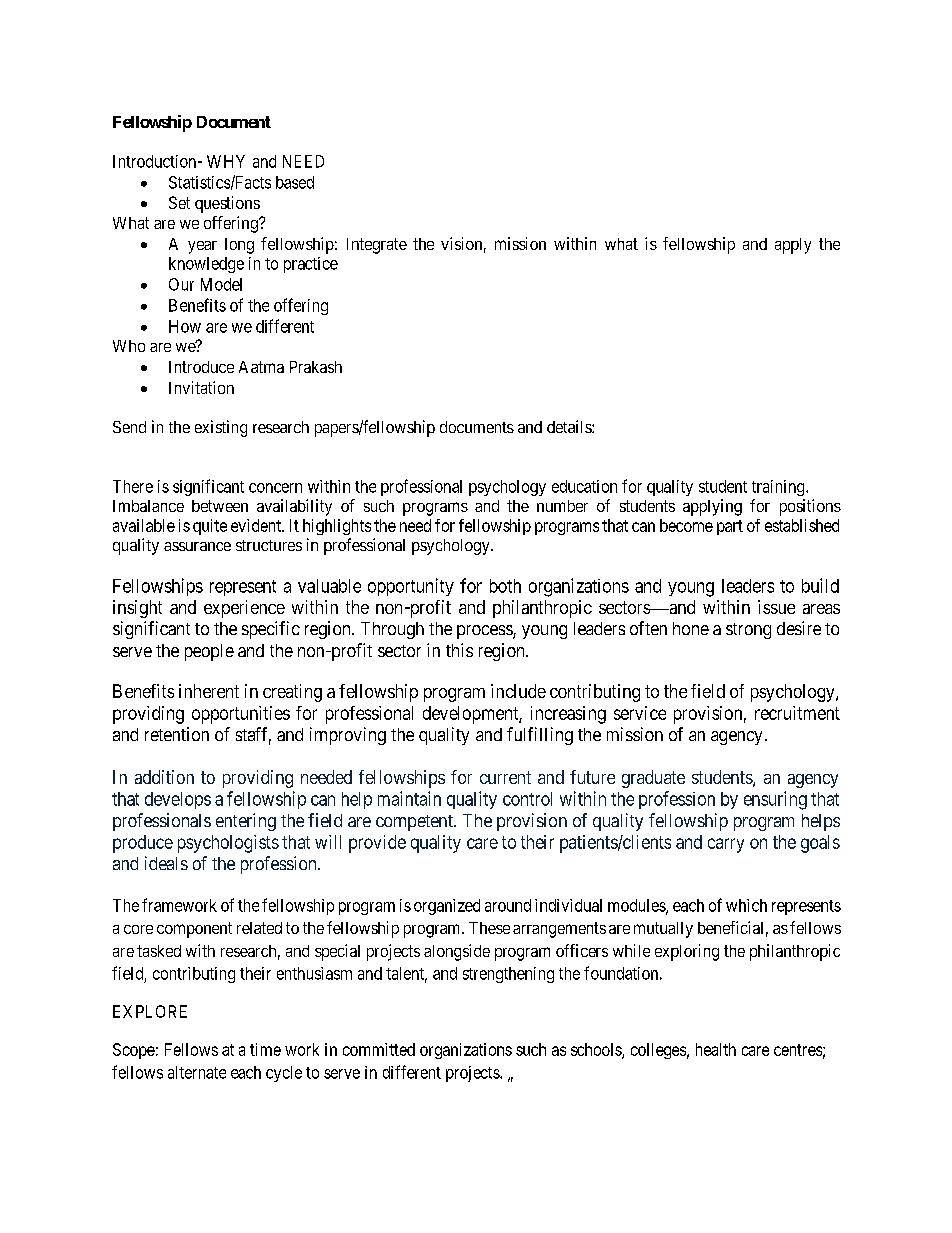 This page has width=952, height=1233. I want to click on questions, so click(227, 204).
